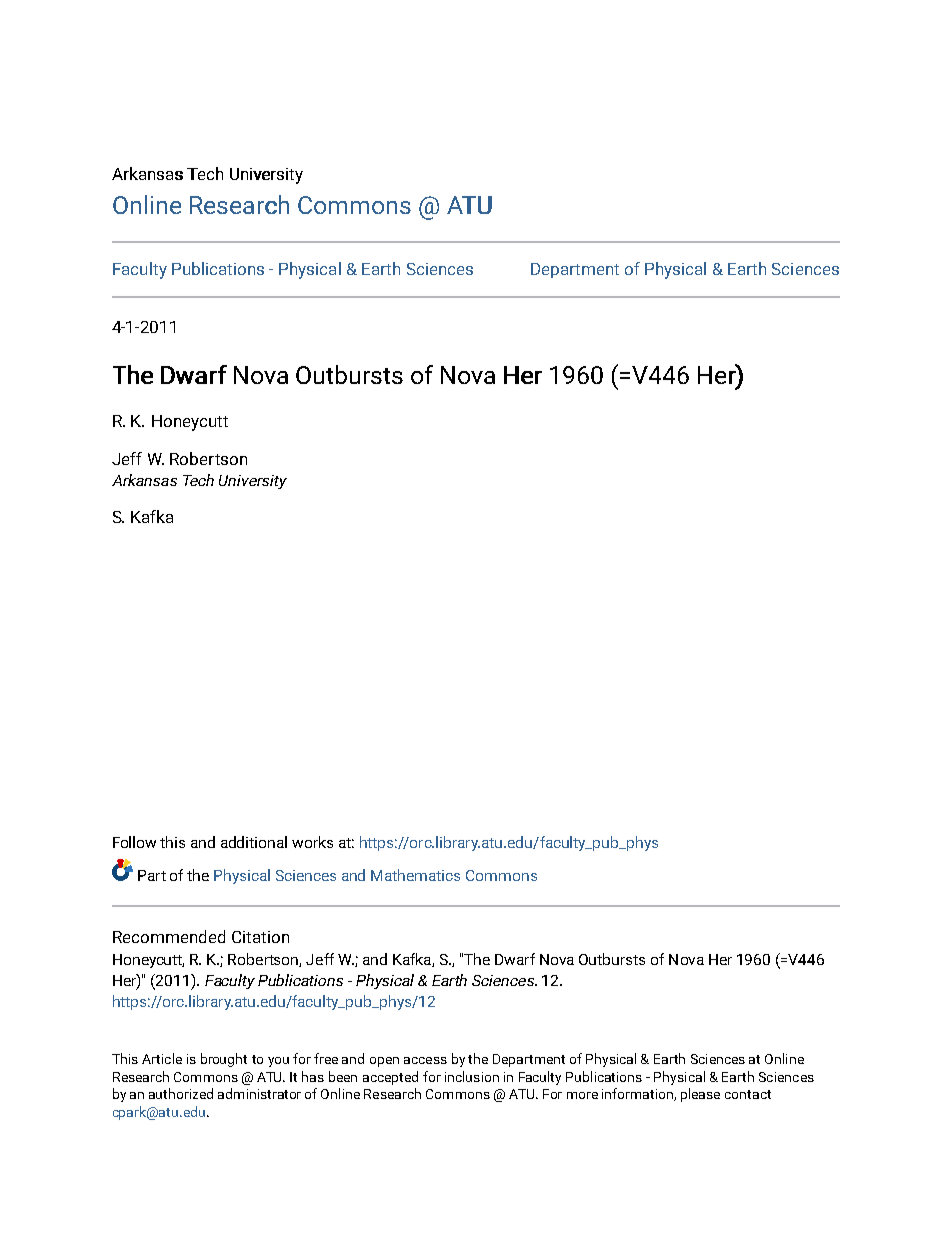 The width and height of the page is (952, 1233). Describe the element at coordinates (260, 937) in the page. I see `Citation` at that location.
